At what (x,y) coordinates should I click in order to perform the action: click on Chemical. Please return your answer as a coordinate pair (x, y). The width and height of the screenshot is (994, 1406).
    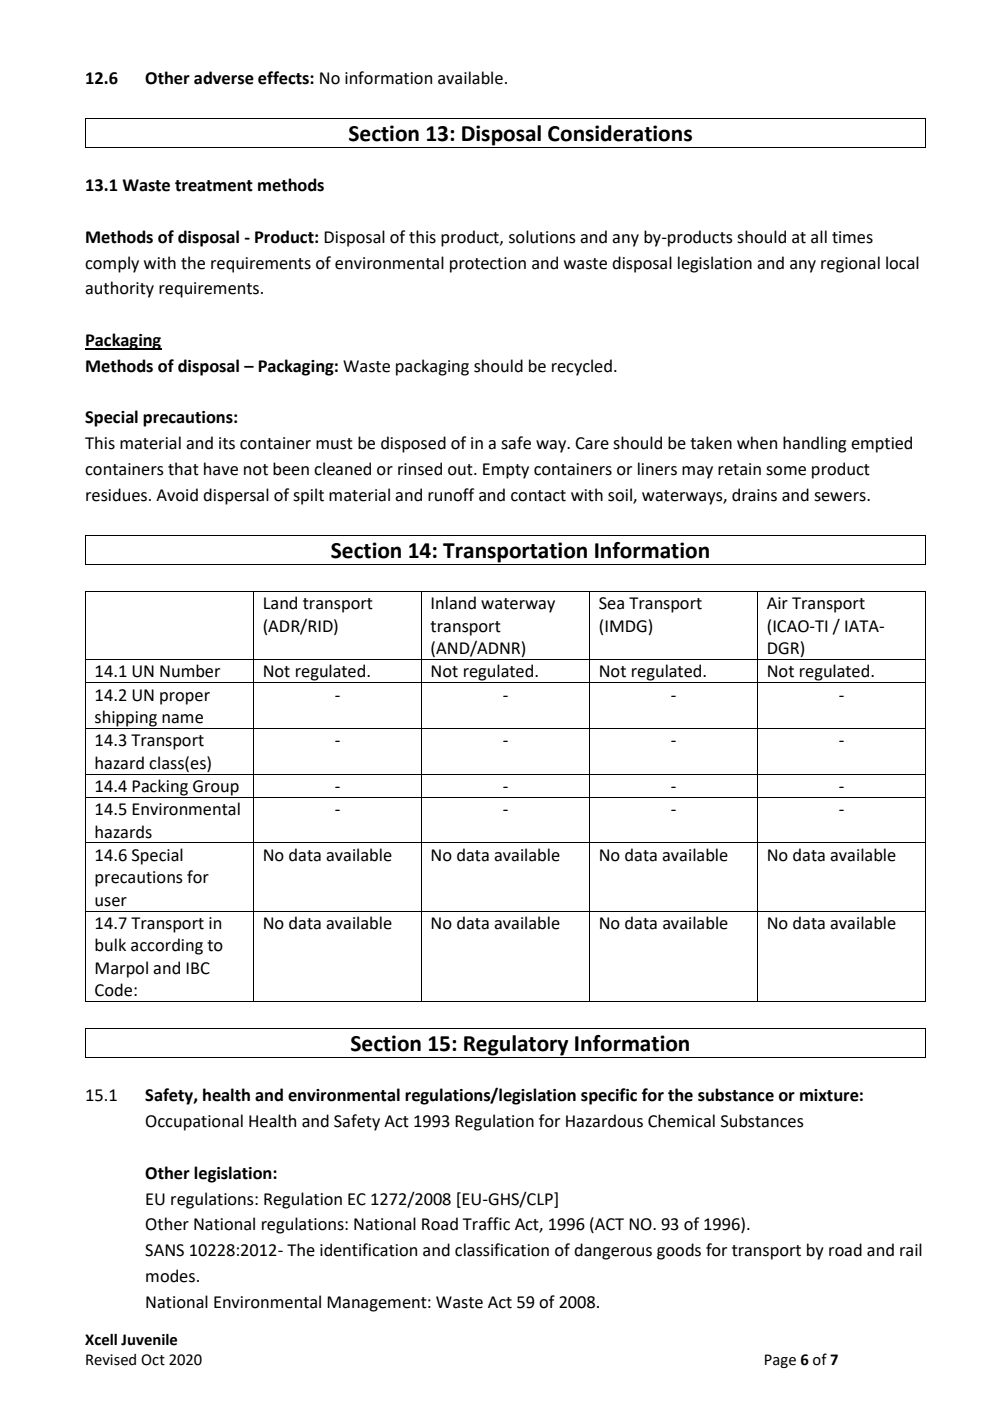
    Looking at the image, I should click on (681, 1121).
